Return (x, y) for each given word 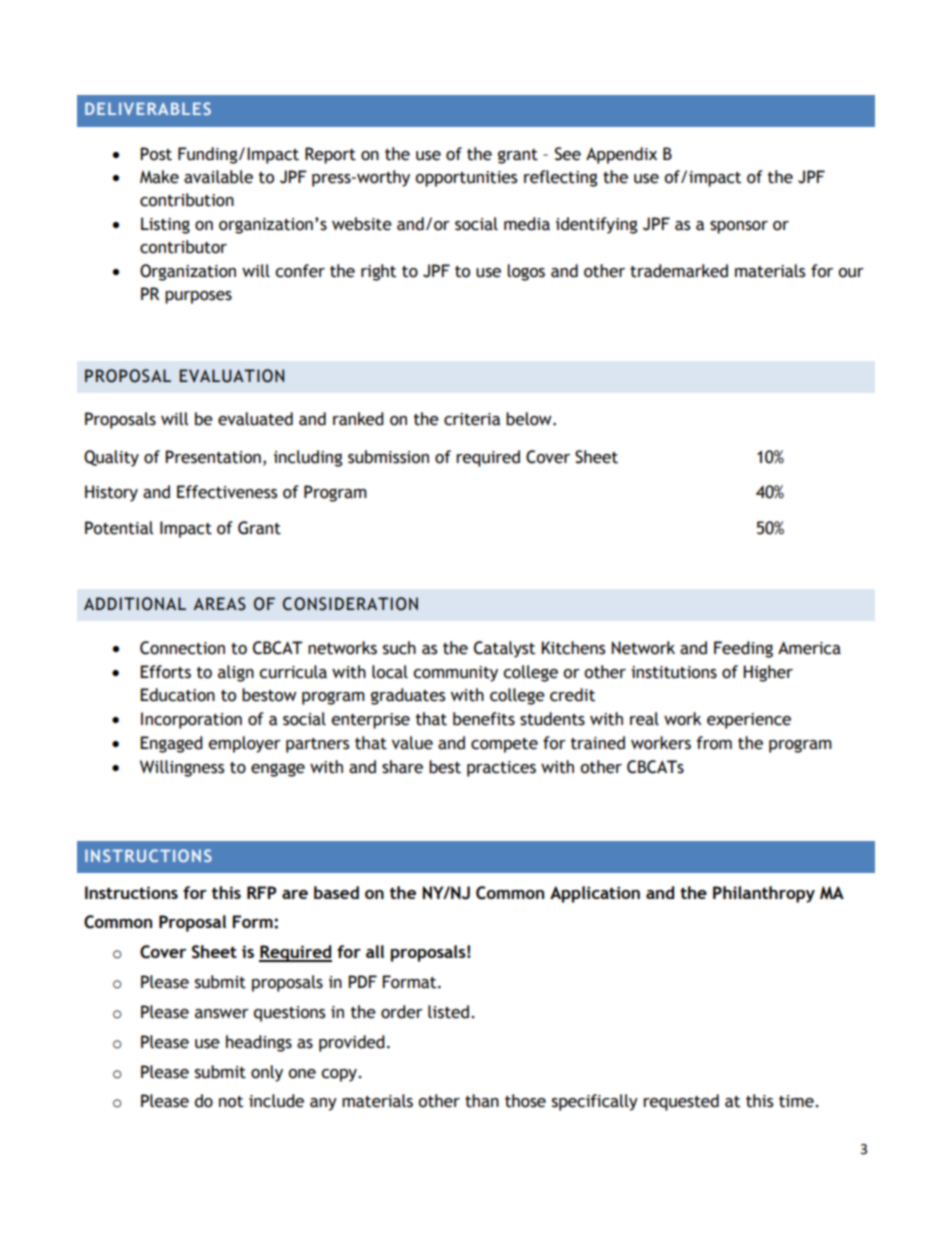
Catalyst (504, 649)
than (482, 1101)
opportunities (466, 179)
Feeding (743, 649)
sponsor (739, 227)
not (231, 1102)
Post (156, 154)
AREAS (219, 604)
